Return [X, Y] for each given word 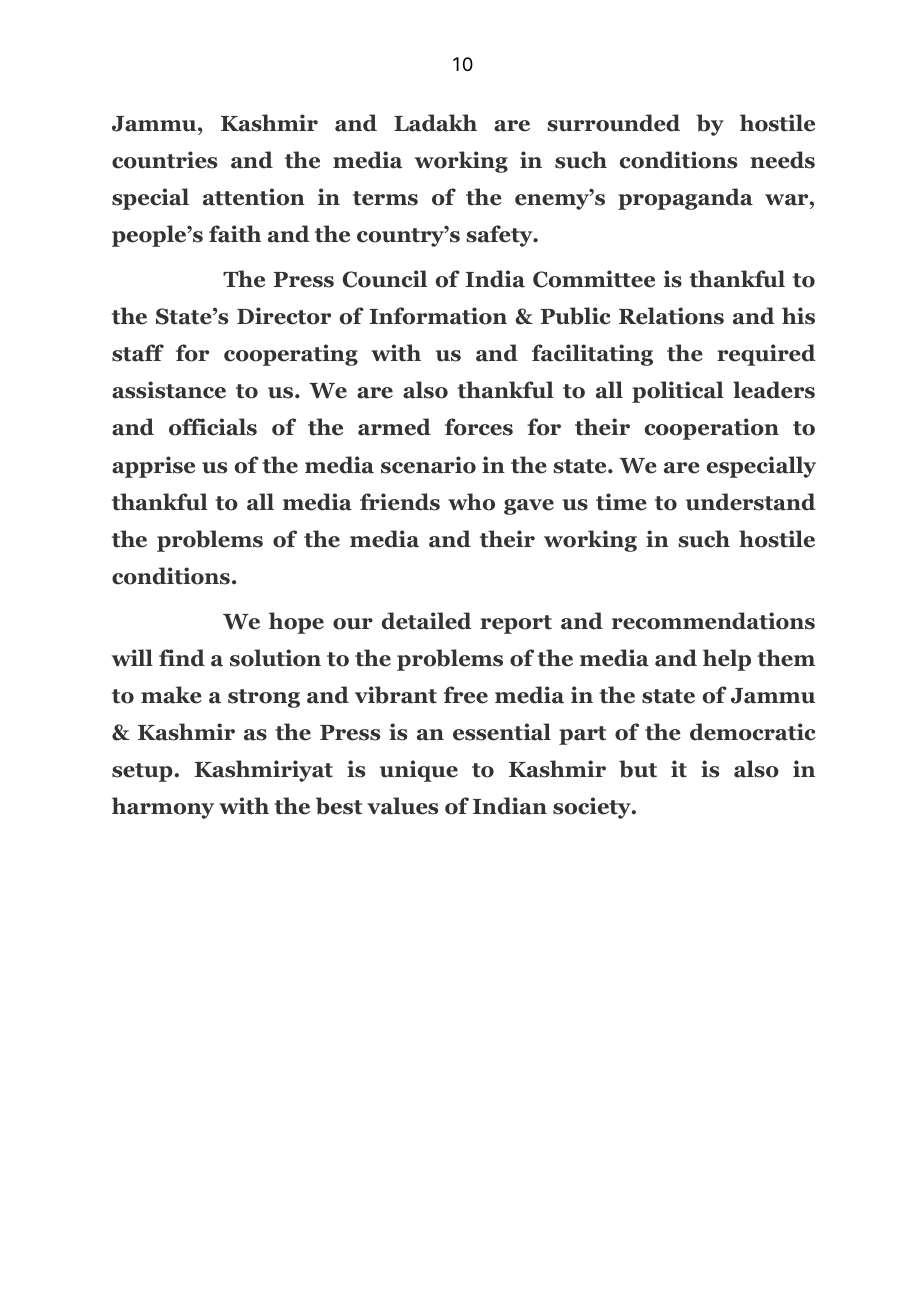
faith [235, 234]
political [678, 392]
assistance [169, 390]
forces [479, 427]
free [465, 695]
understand [751, 502]
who [471, 502]
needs [782, 160]
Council [385, 279]
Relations [671, 316]
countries [164, 160]
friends [400, 502]
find [182, 658]
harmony [163, 808]
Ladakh [435, 123]
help [727, 660]
